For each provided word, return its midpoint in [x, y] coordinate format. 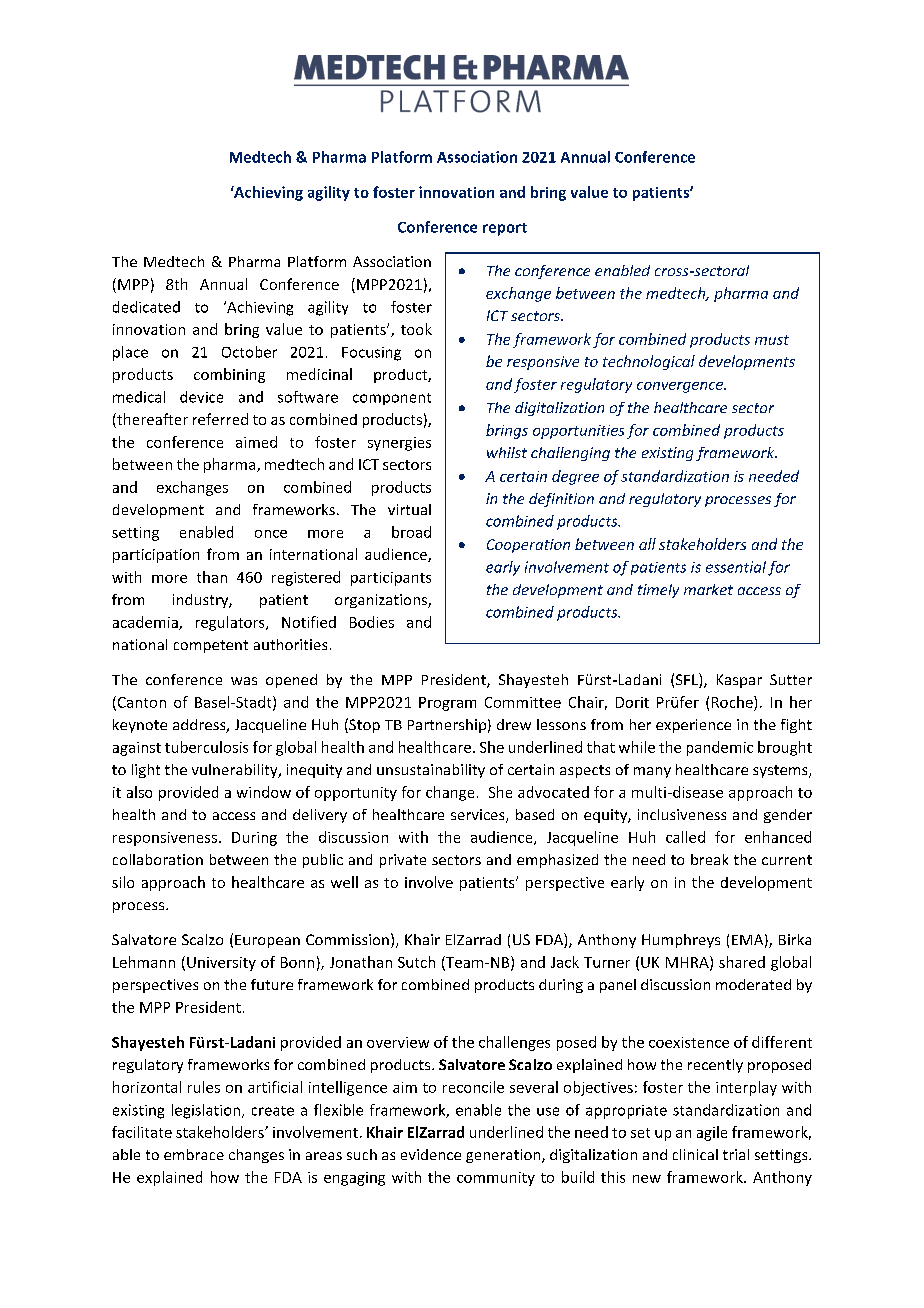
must [772, 340]
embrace [194, 1154]
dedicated [146, 307]
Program [447, 704]
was [244, 681]
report [505, 229]
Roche [733, 702]
